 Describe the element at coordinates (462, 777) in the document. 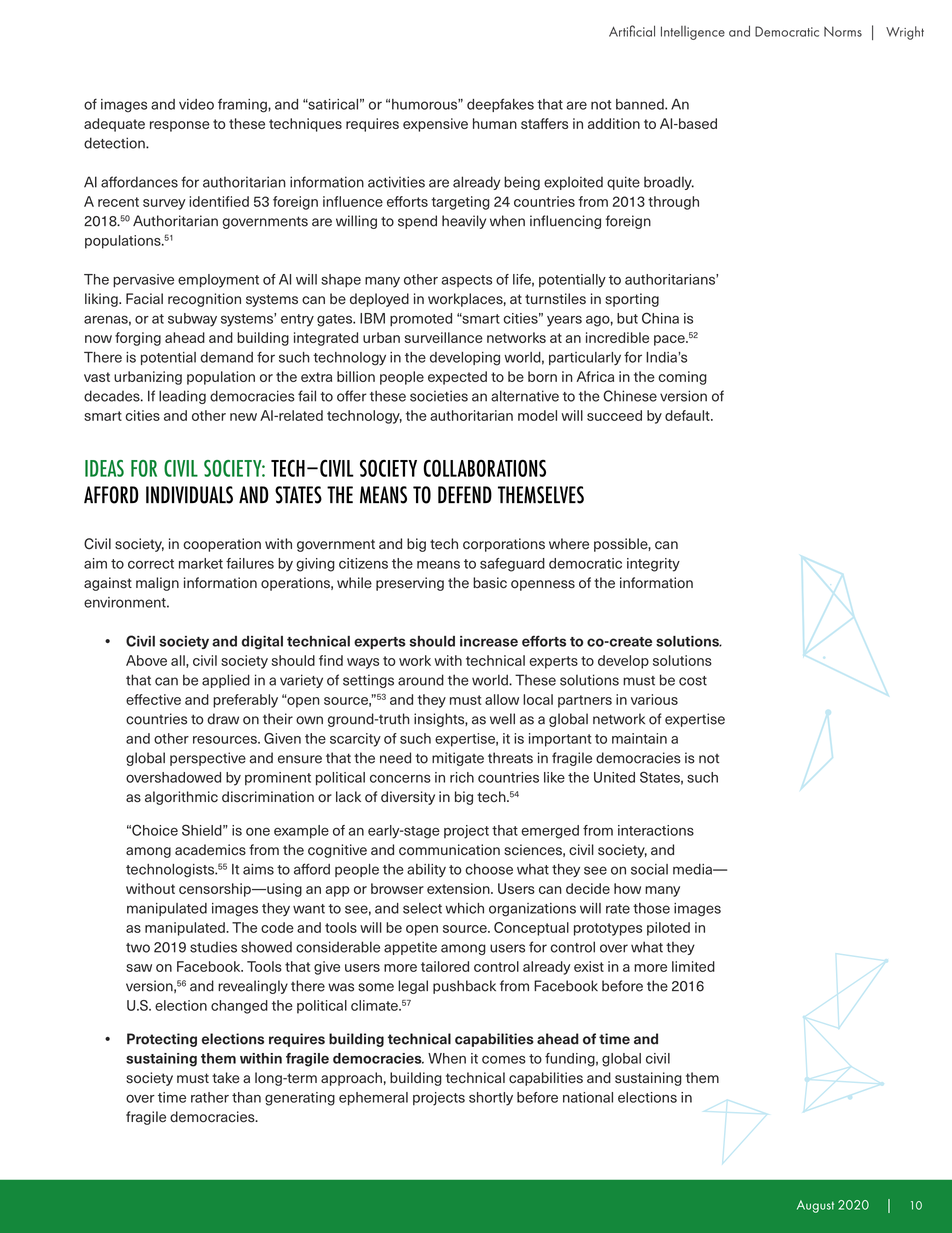

I see `rich` at that location.
